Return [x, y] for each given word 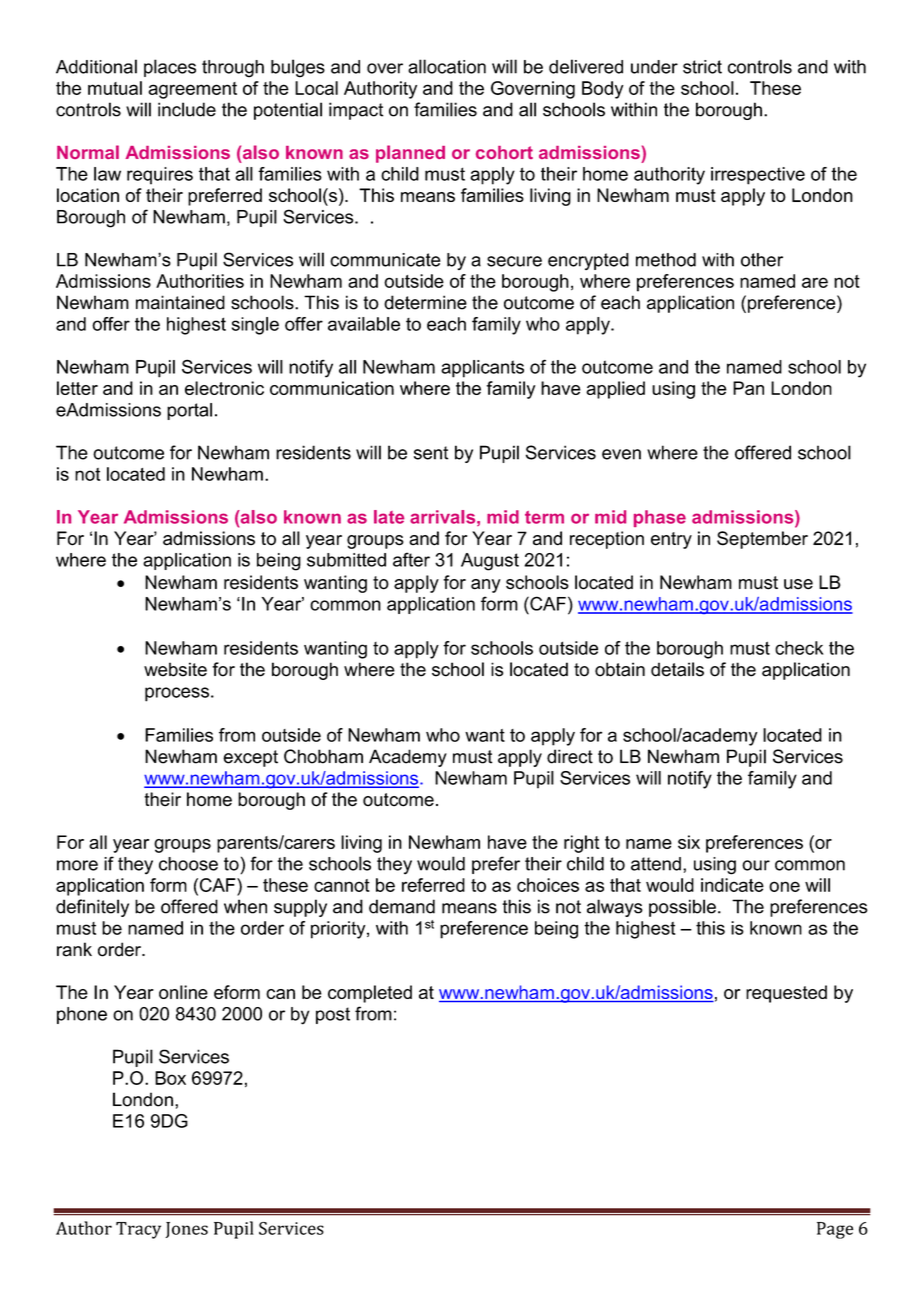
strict [702, 67]
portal [189, 411]
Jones [187, 1230]
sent [431, 453]
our [756, 865]
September [762, 540]
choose [188, 864]
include [187, 109]
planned [410, 154]
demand [402, 906]
